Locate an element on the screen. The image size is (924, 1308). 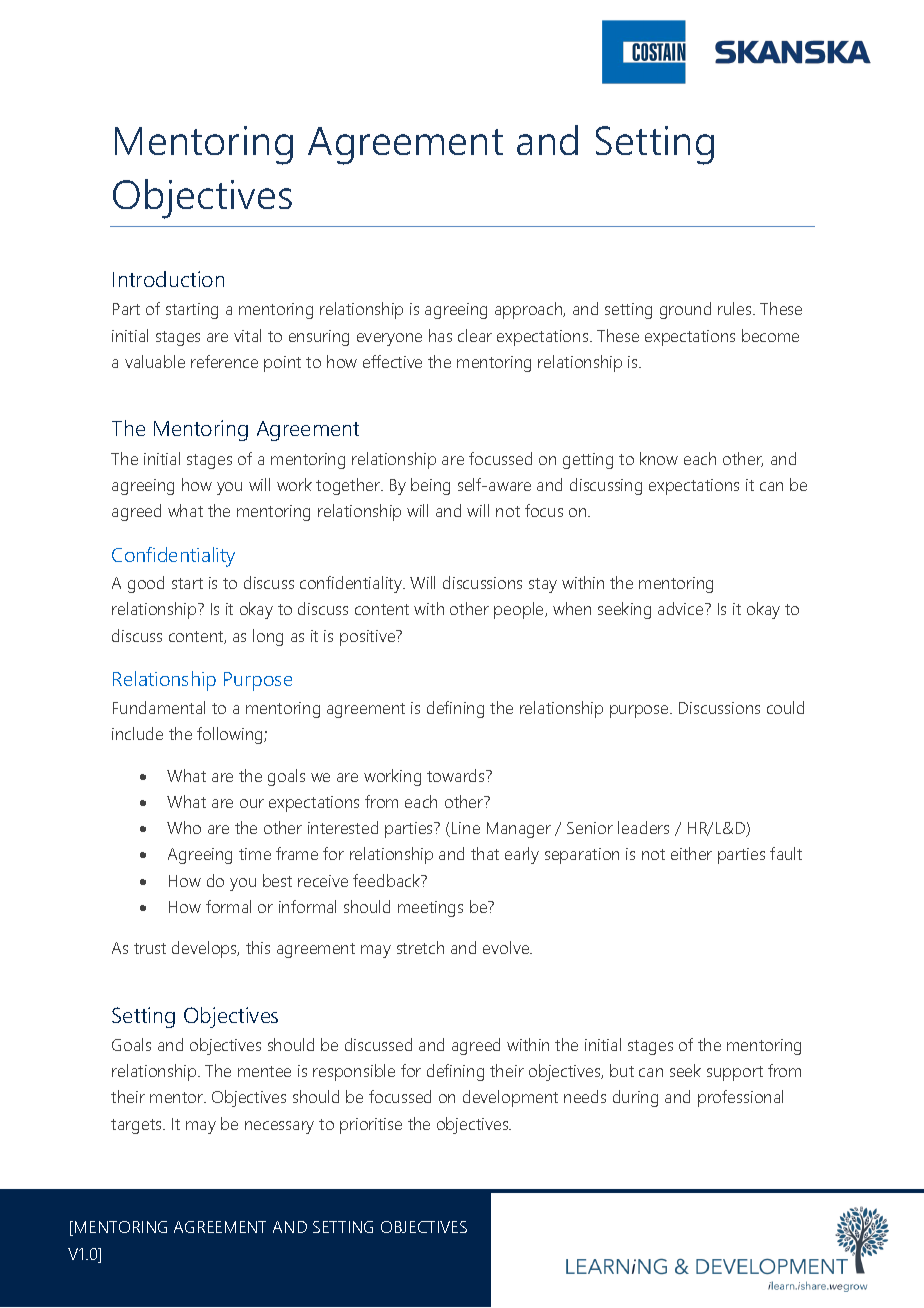
vital is located at coordinates (247, 335).
